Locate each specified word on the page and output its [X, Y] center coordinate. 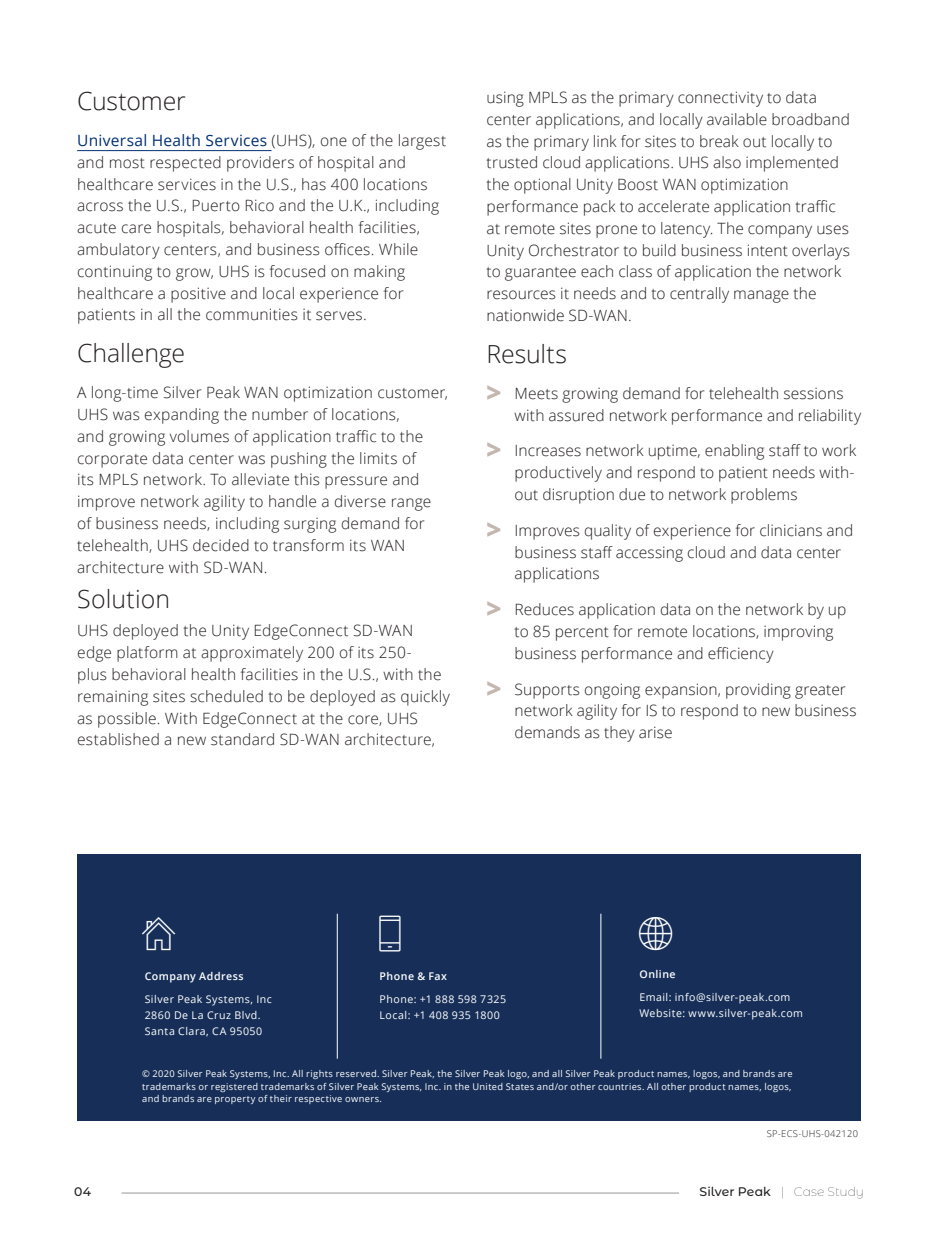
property [235, 1100]
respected [185, 164]
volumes [199, 436]
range [411, 504]
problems [764, 496]
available [737, 119]
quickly [425, 698]
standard [242, 739]
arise [655, 732]
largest [422, 142]
